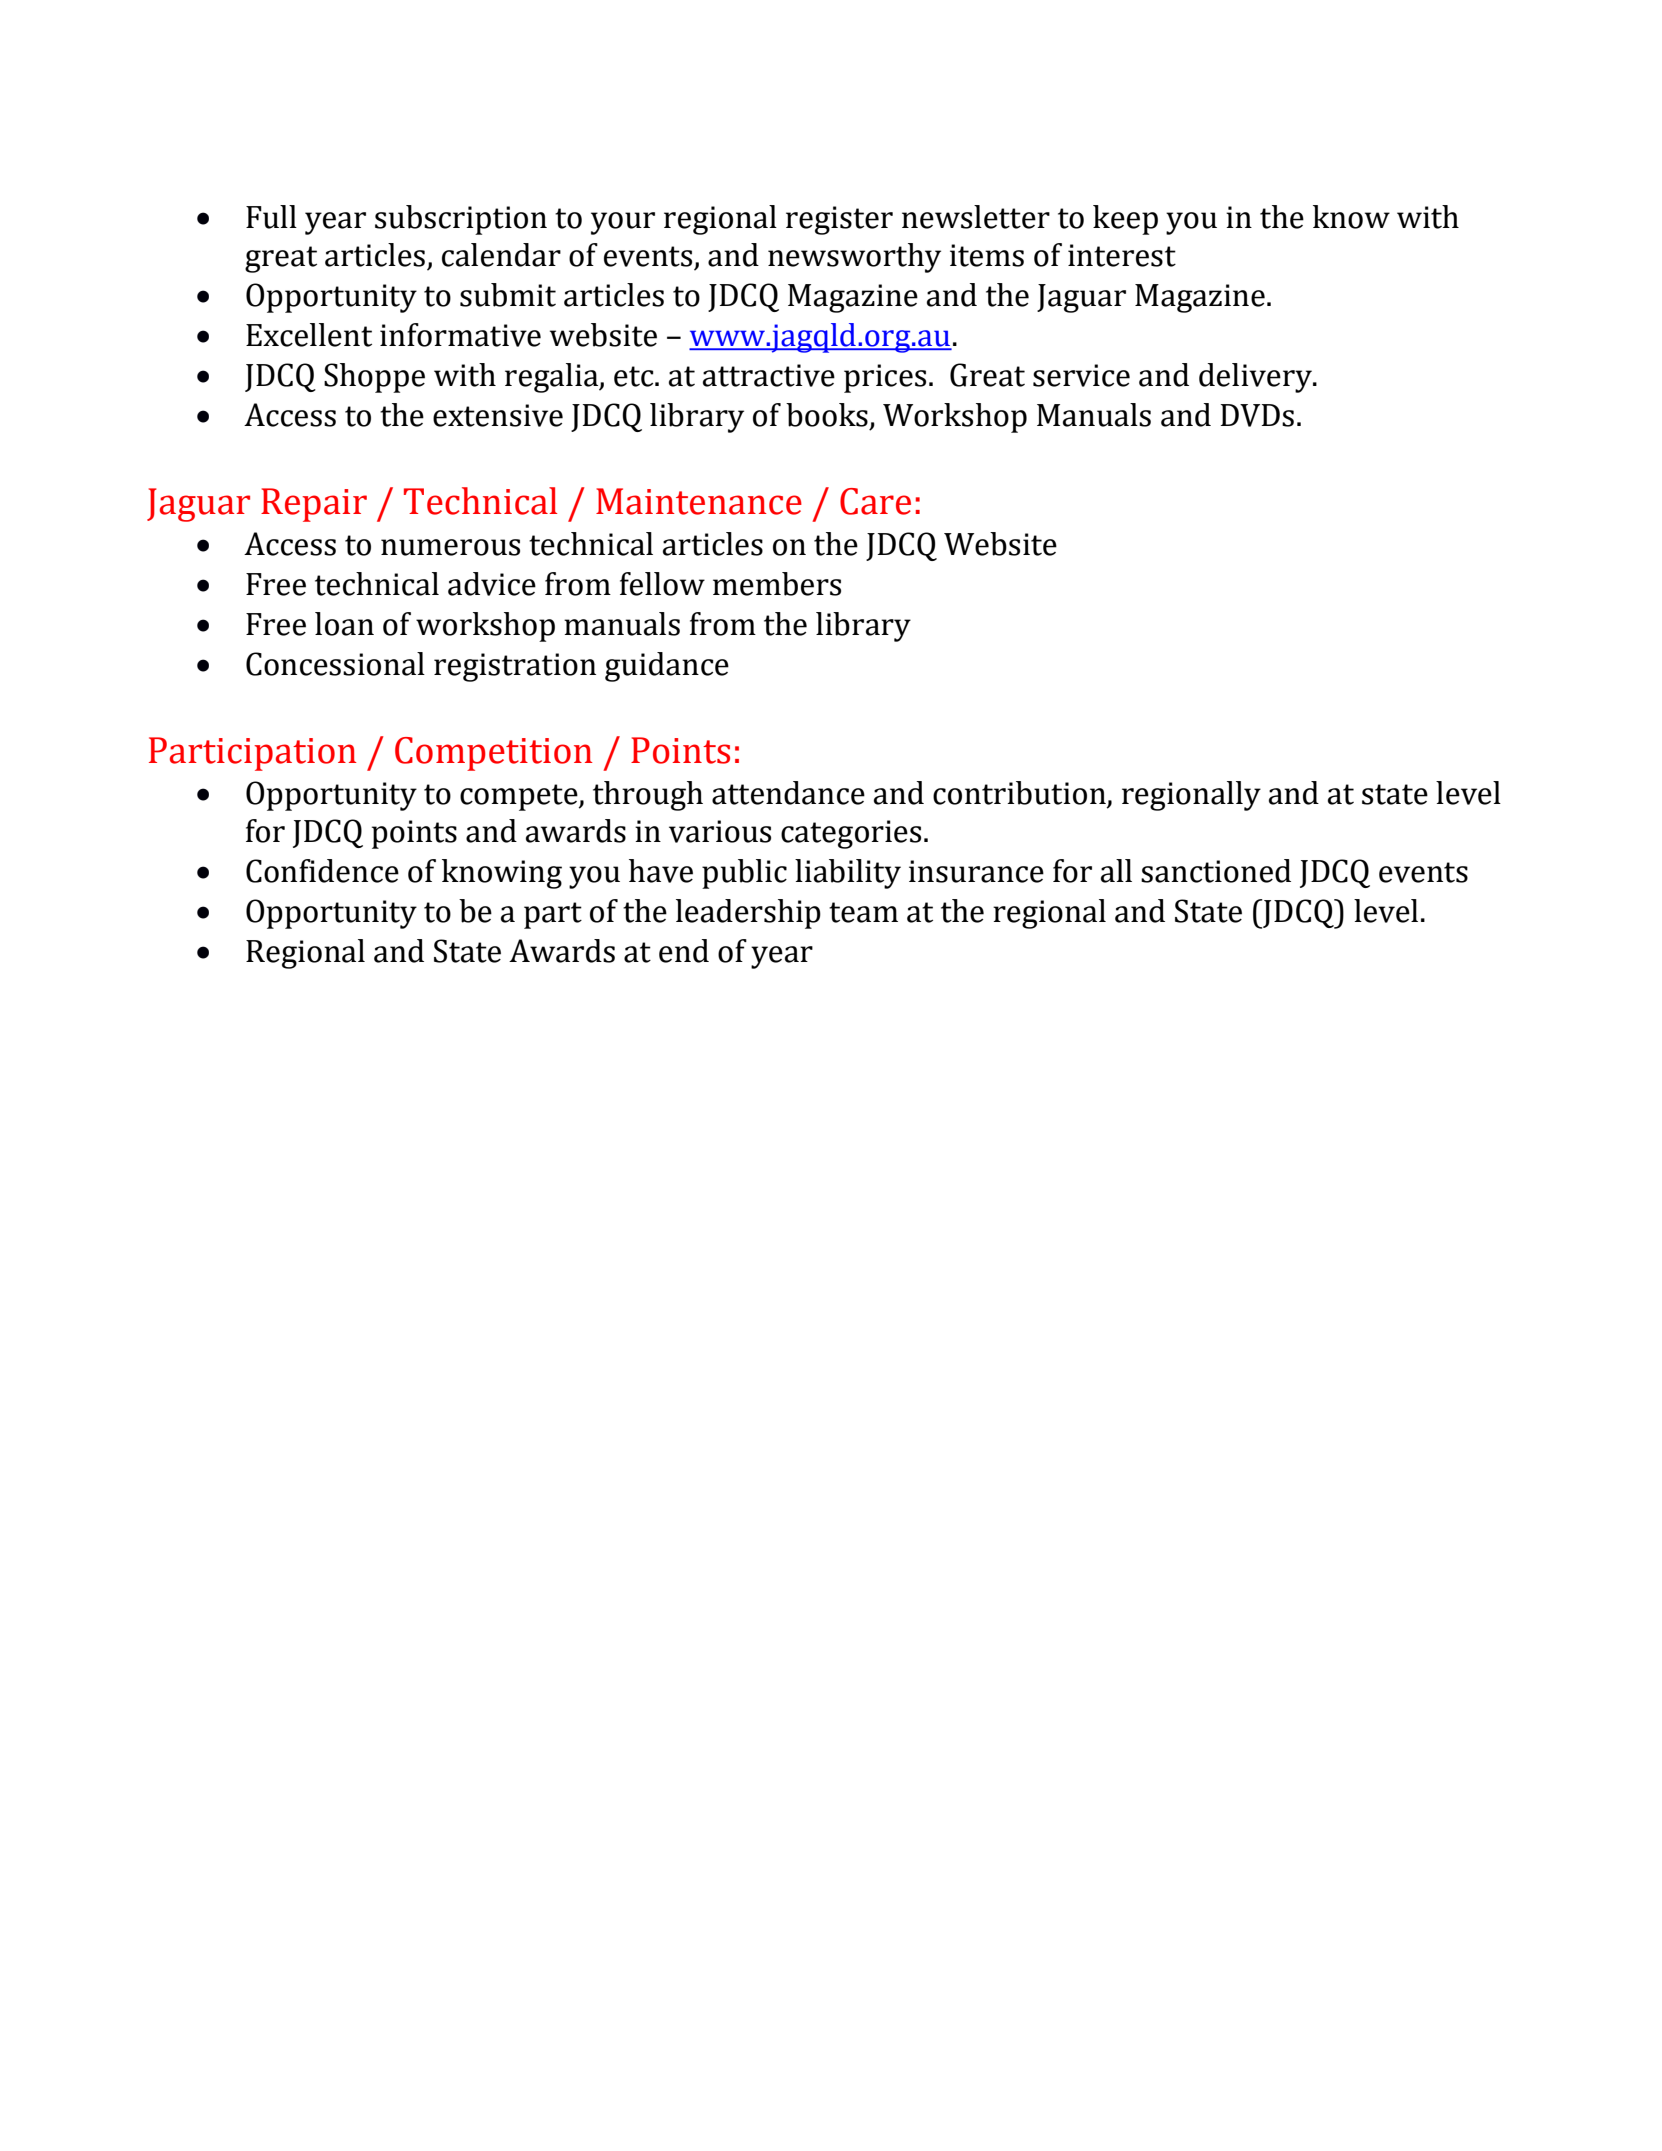 The height and width of the page is (2151, 1662). What do you see at coordinates (839, 220) in the page?
I see `register` at bounding box center [839, 220].
